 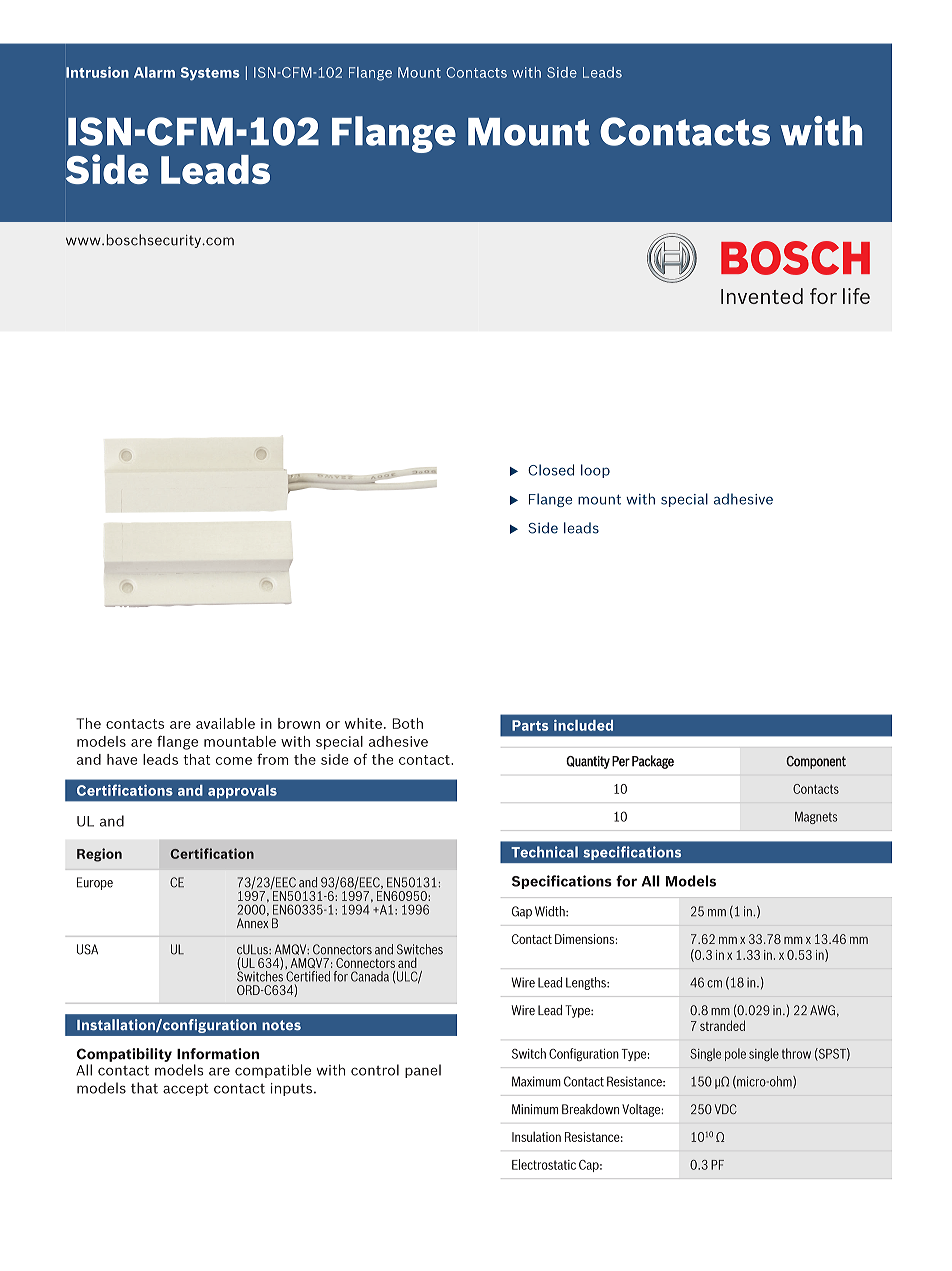 I want to click on Insulation, so click(x=536, y=1136).
